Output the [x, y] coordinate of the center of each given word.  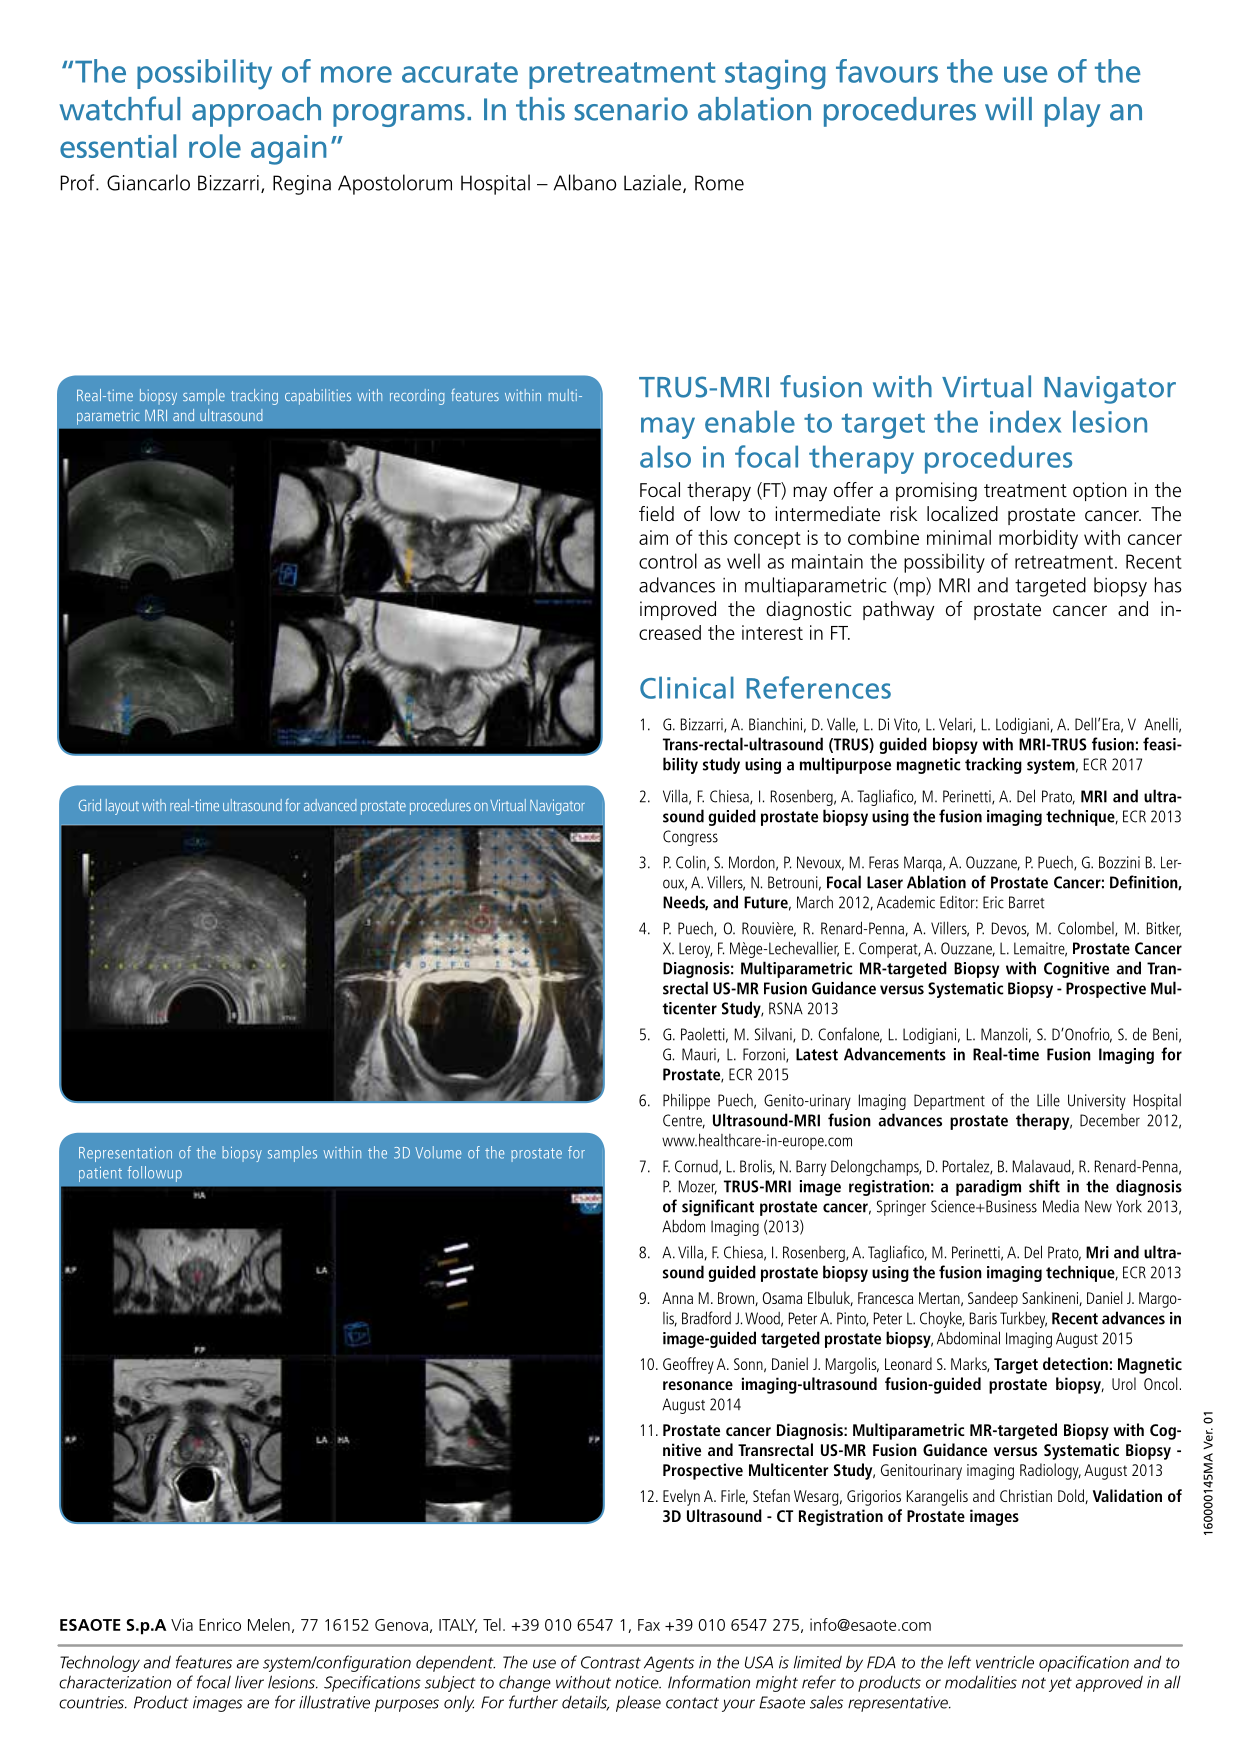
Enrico [220, 1624]
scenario [631, 109]
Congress [690, 838]
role [215, 146]
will [1008, 108]
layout [122, 807]
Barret [1026, 902]
